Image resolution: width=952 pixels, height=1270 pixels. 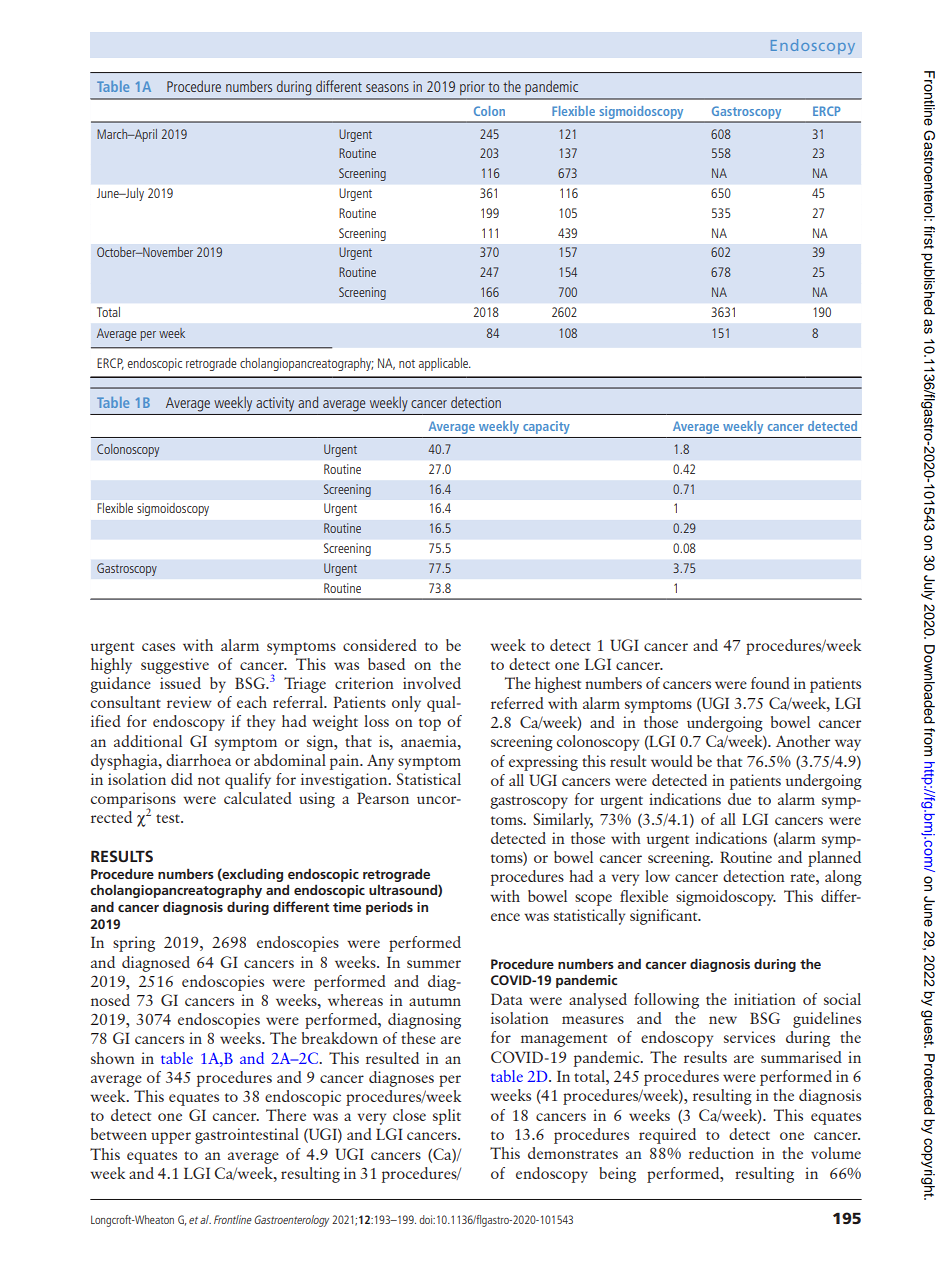 What do you see at coordinates (546, 427) in the image?
I see `capacity` at bounding box center [546, 427].
